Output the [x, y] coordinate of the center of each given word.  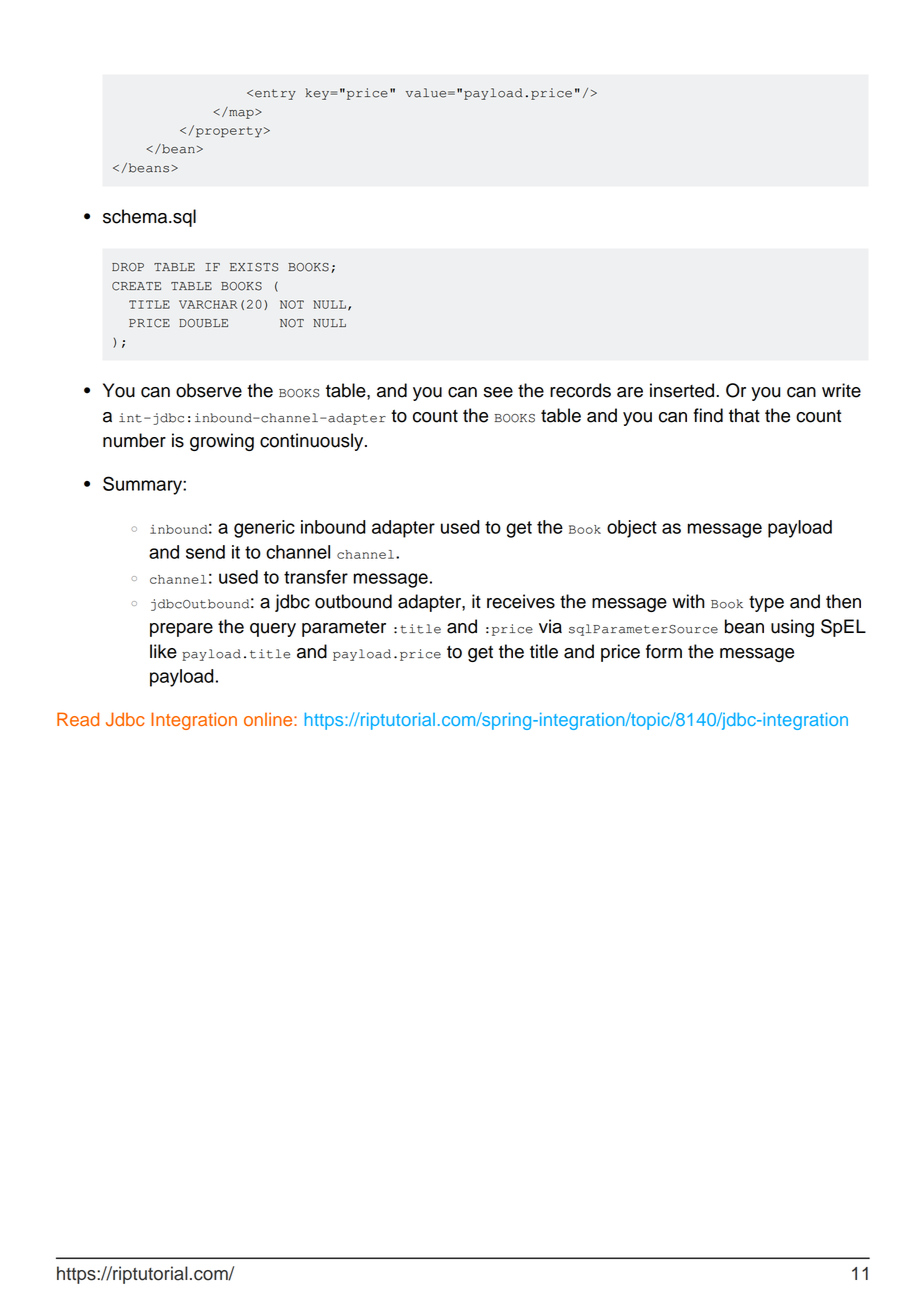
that [744, 415]
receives [521, 601]
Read [78, 719]
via [550, 626]
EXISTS [254, 267]
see [498, 392]
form [664, 651]
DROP [128, 267]
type [766, 604]
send [205, 552]
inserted [683, 390]
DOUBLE [203, 323]
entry [275, 94]
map [241, 113]
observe [209, 390]
